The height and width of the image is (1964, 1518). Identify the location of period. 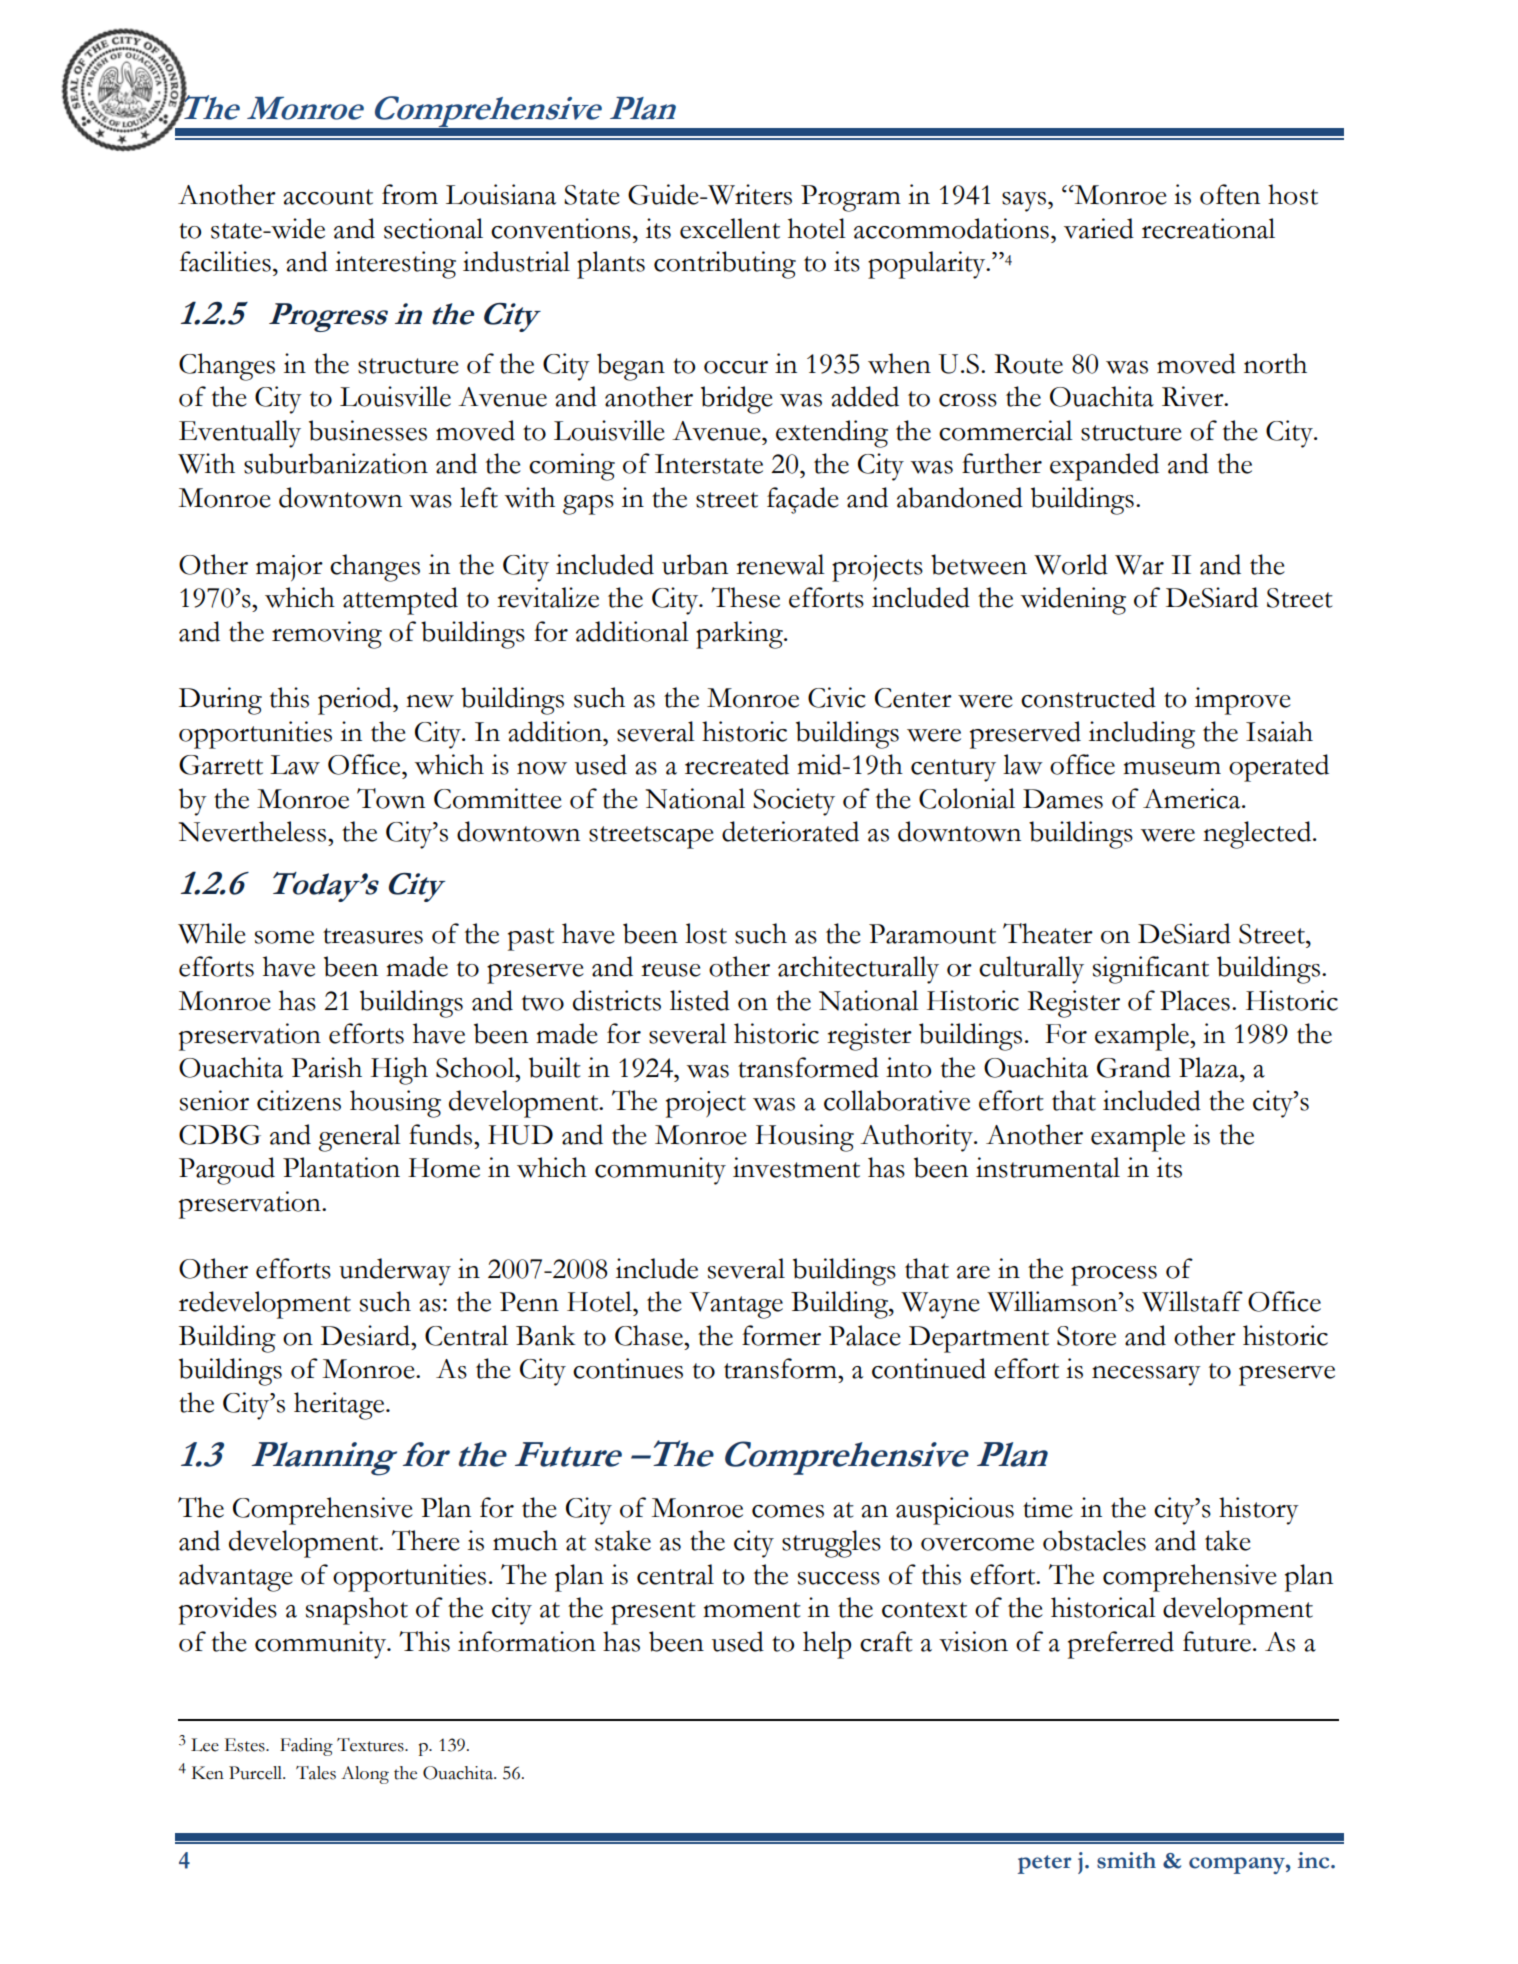
(356, 701).
